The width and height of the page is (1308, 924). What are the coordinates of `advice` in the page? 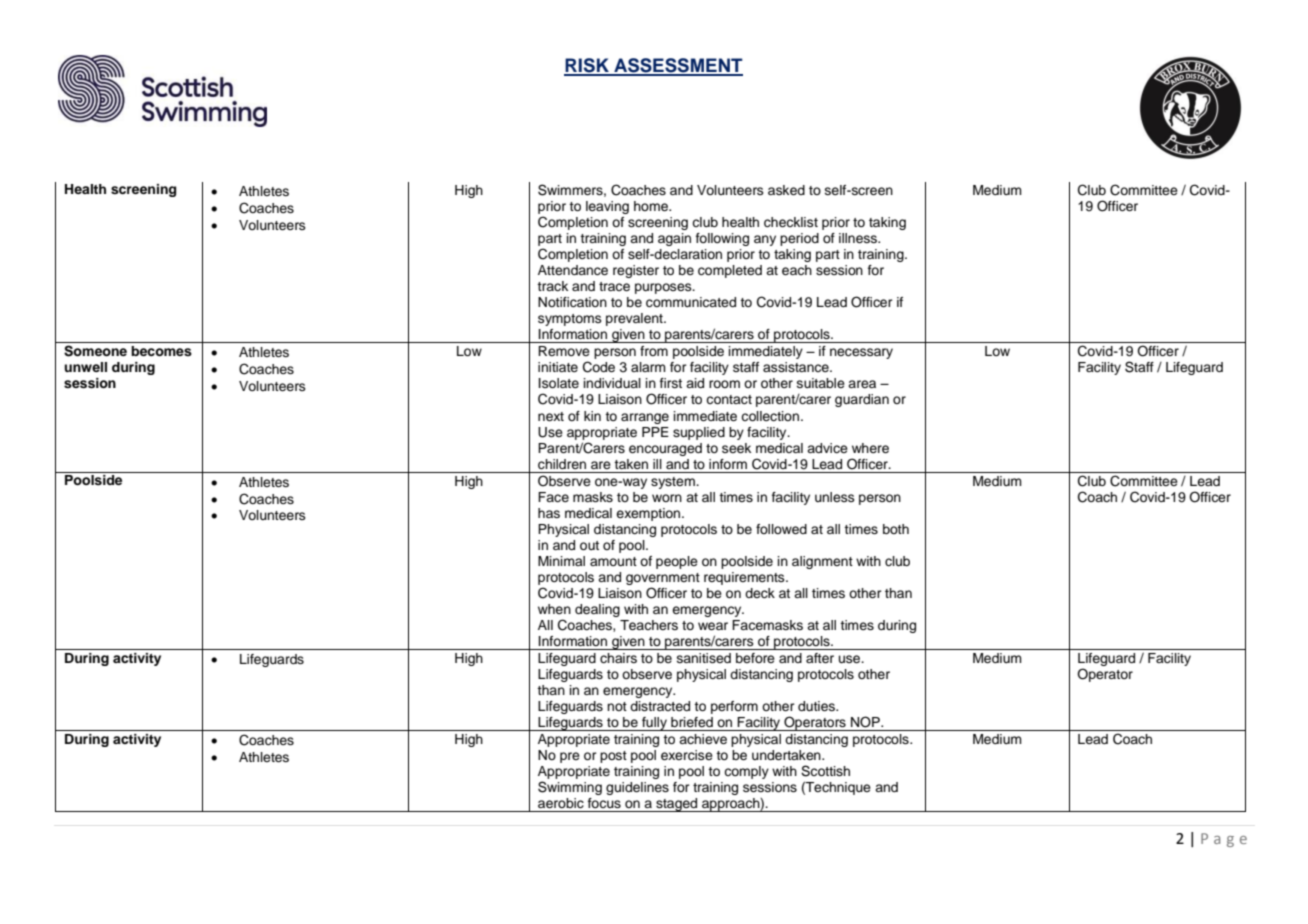 It's located at (827, 448).
